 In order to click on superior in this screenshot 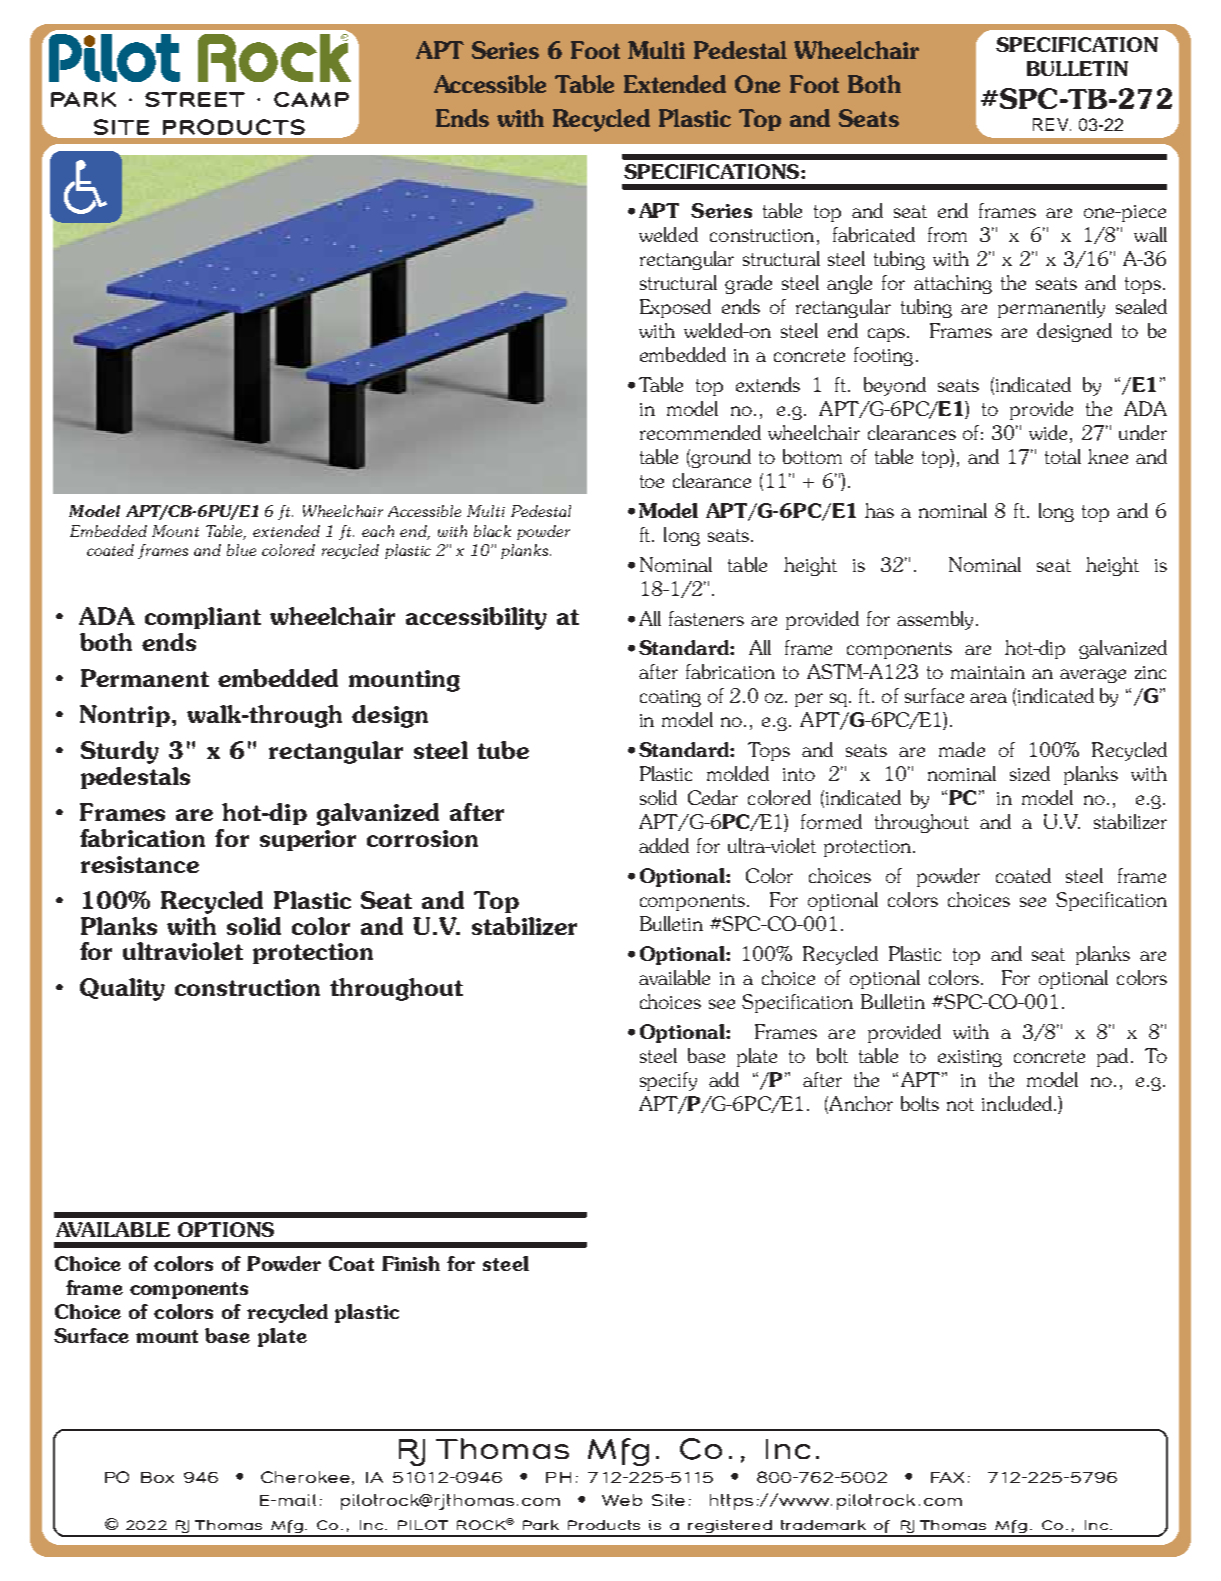, I will do `click(308, 840)`.
